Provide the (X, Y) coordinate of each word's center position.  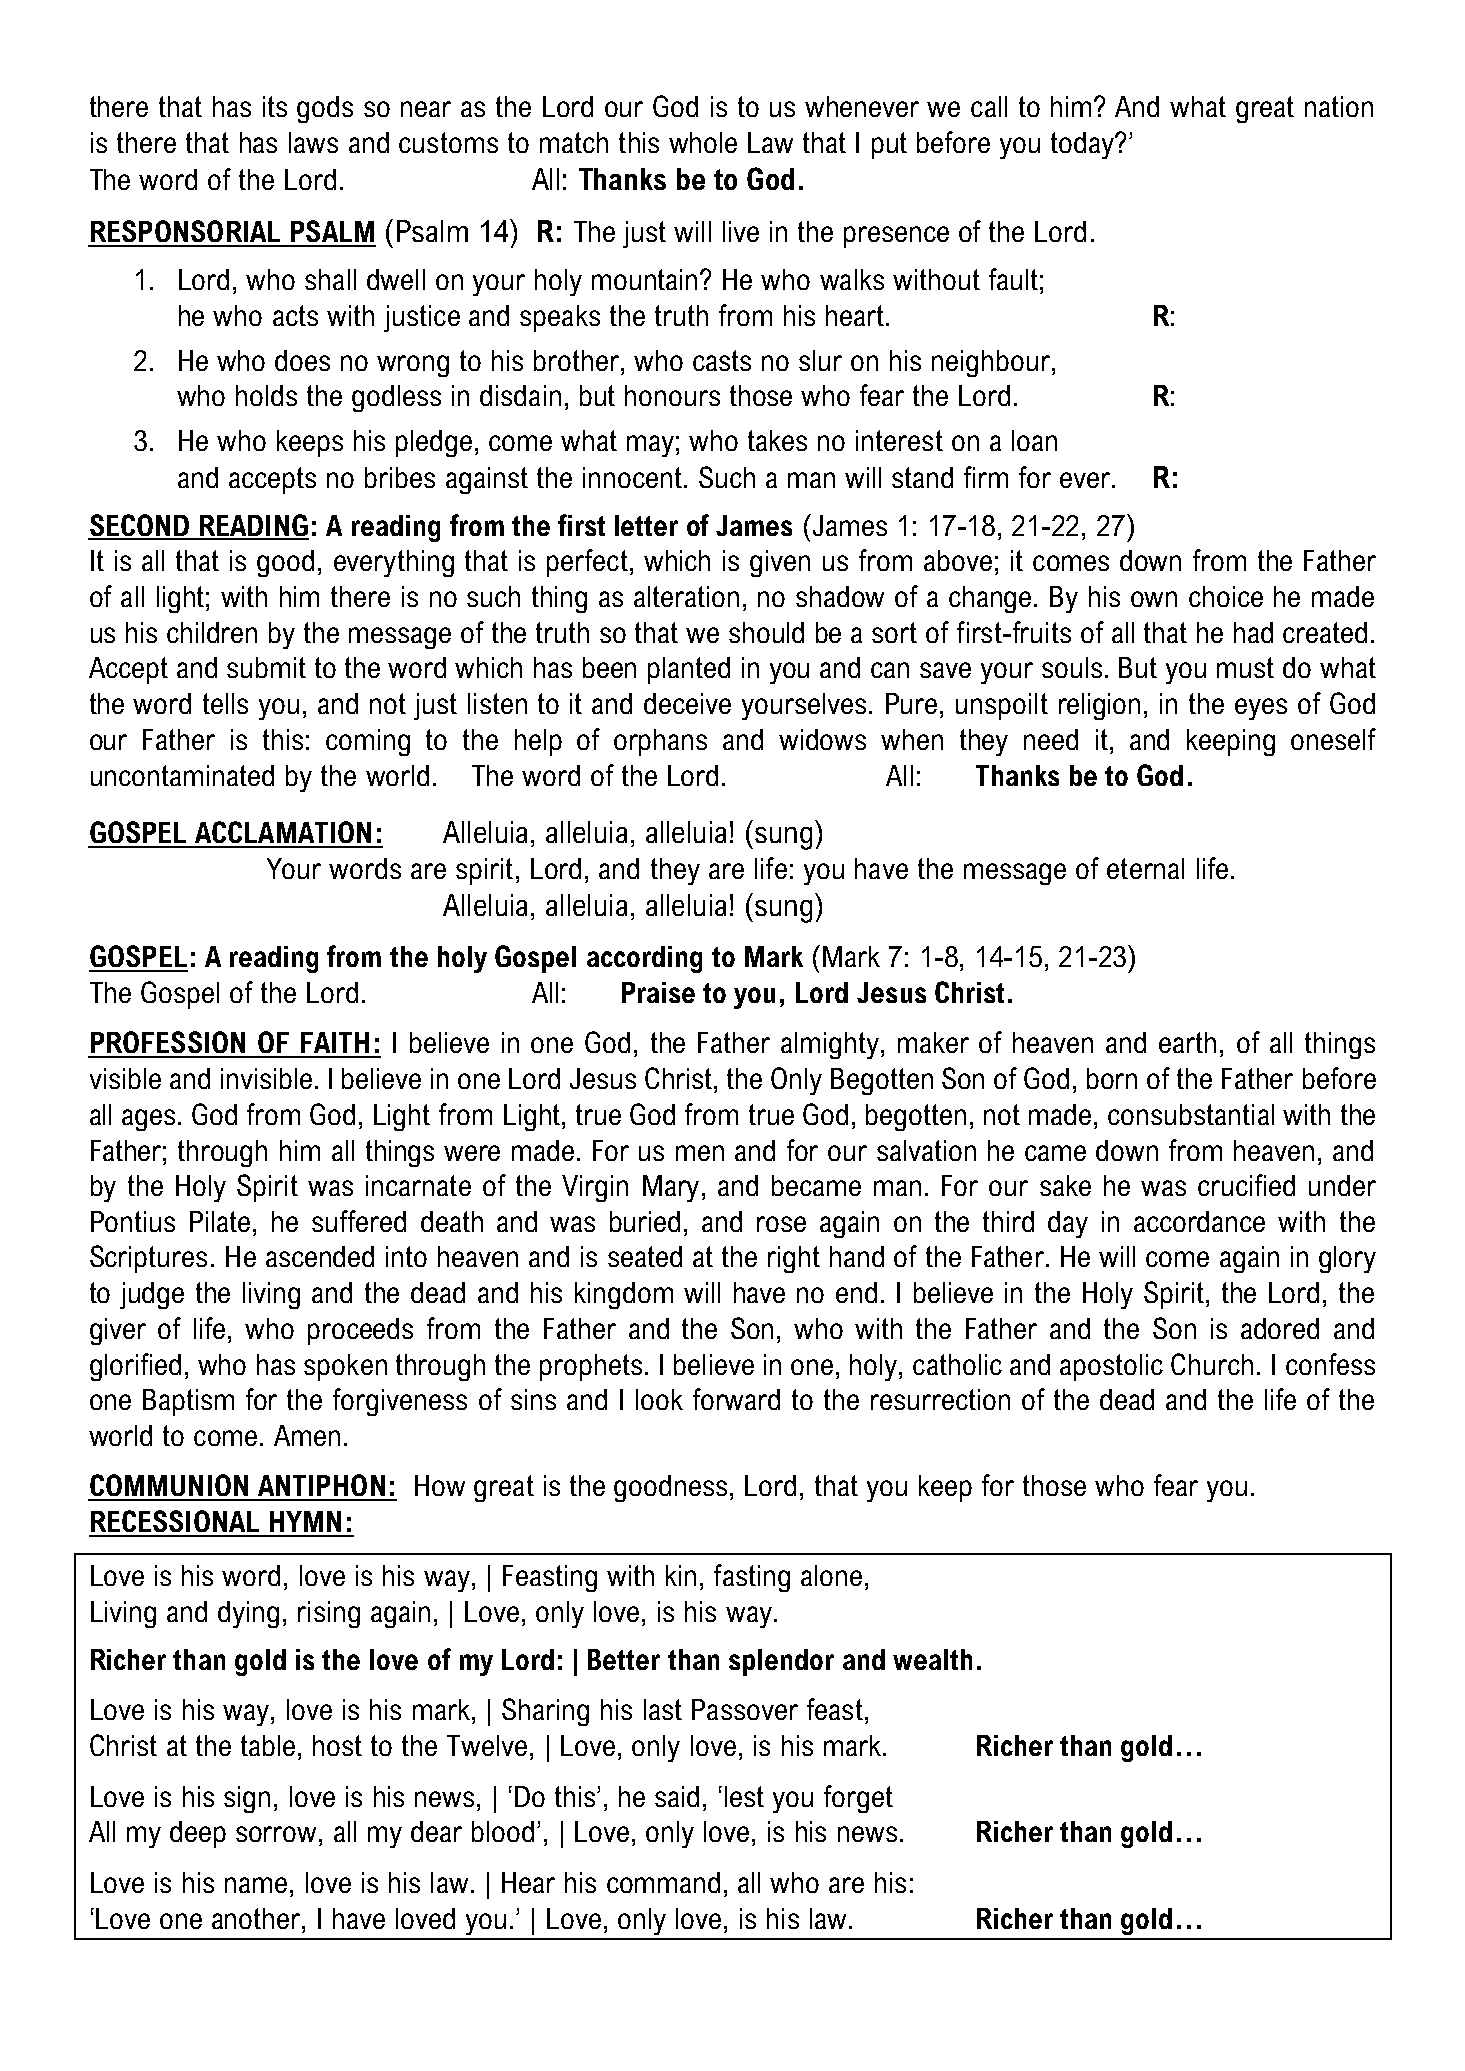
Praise (658, 992)
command (663, 1882)
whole (703, 142)
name (256, 1885)
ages (148, 1120)
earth (1187, 1042)
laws (313, 142)
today (1083, 145)
